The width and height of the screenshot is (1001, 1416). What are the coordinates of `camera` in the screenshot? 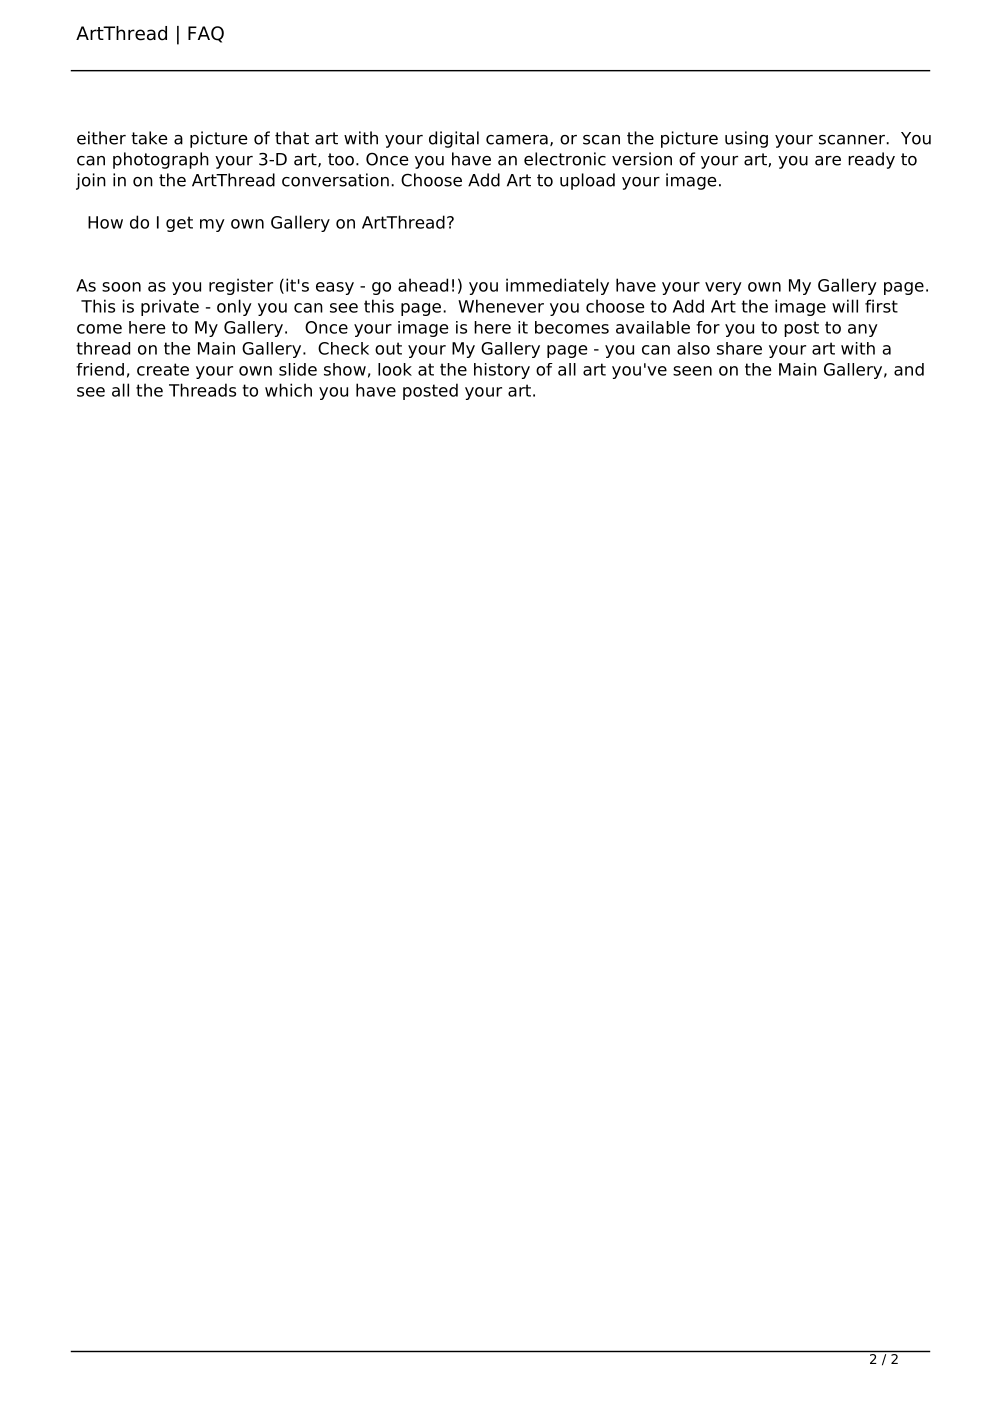 It's located at (517, 140).
